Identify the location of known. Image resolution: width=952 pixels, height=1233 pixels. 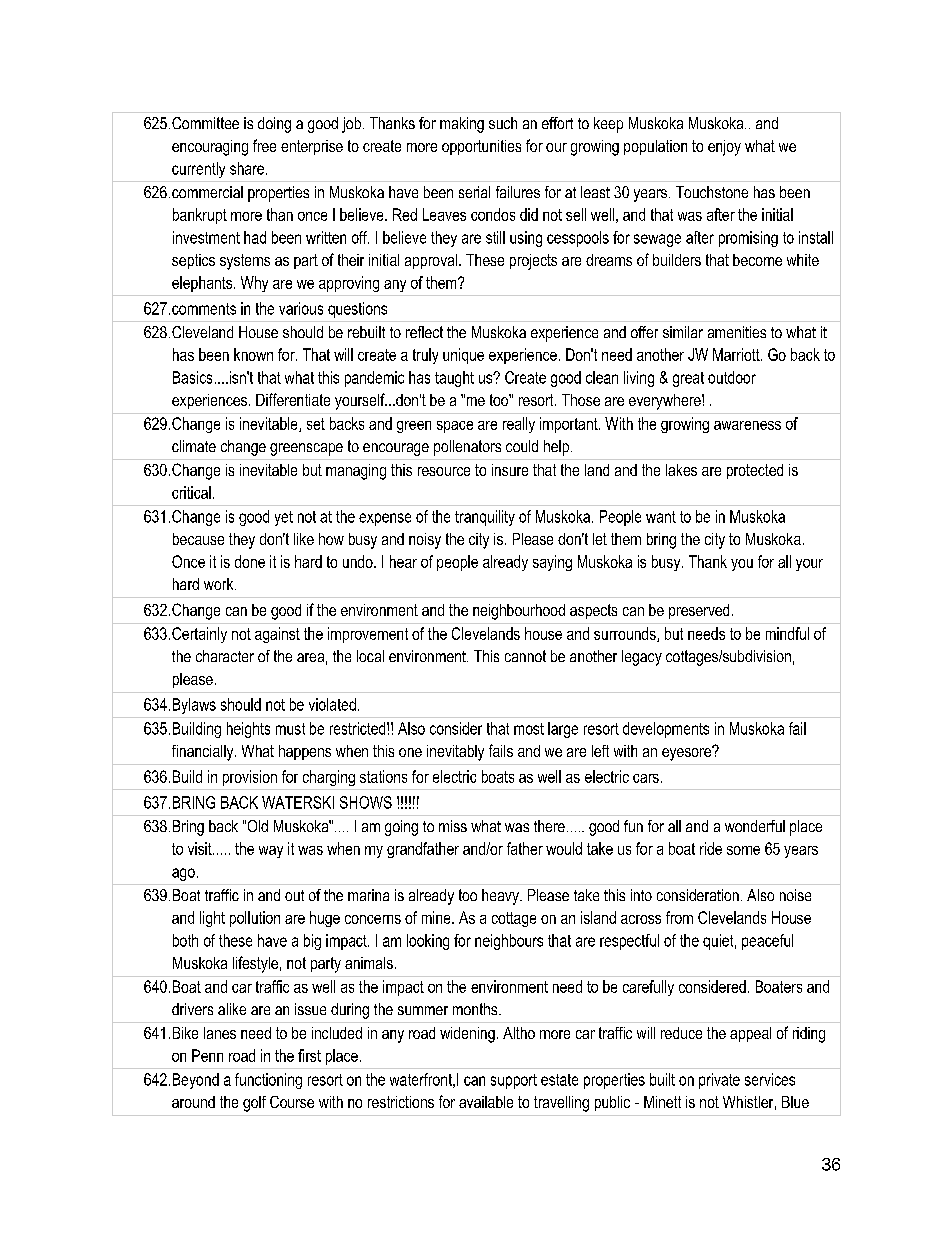
(253, 354).
